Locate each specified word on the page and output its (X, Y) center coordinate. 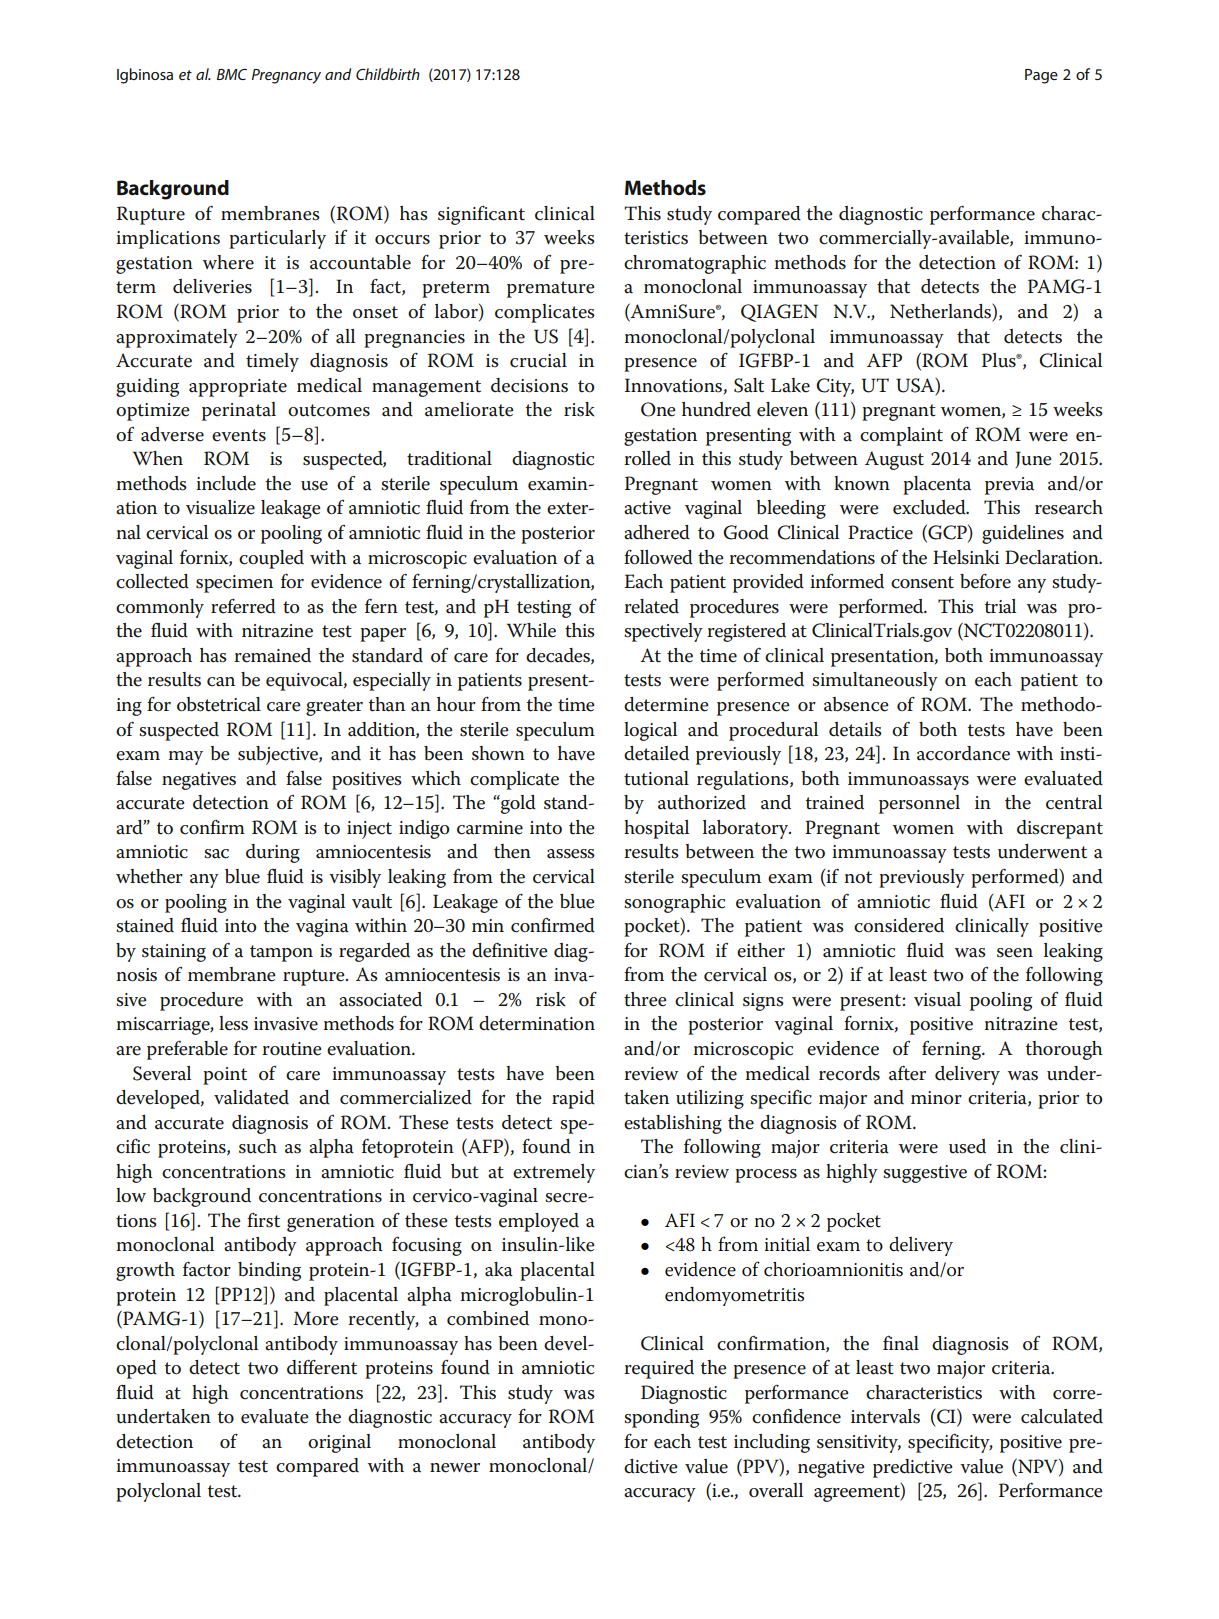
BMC (232, 74)
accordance (963, 753)
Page (1041, 76)
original (339, 1443)
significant (481, 215)
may (186, 758)
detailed (656, 753)
